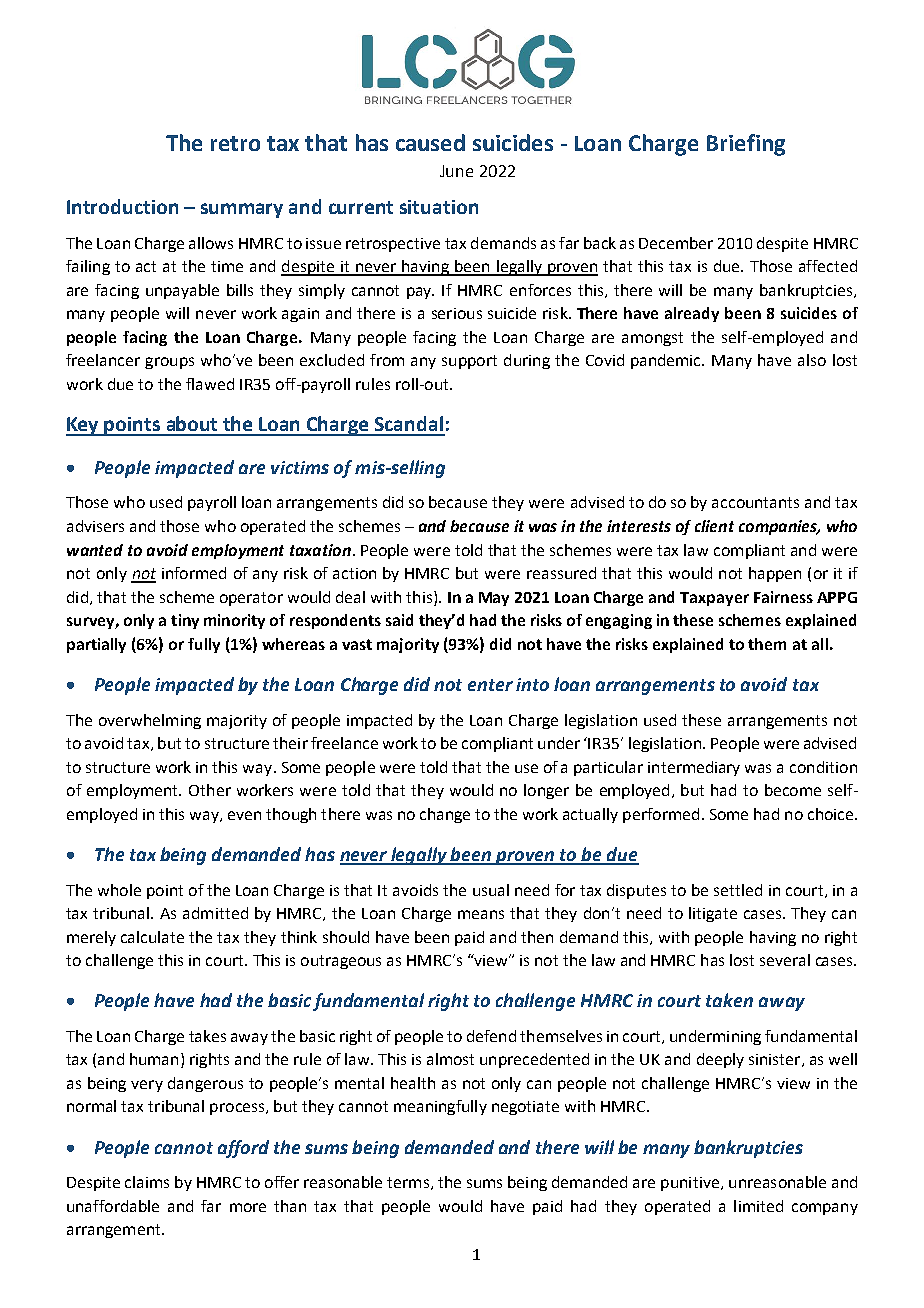  I want to click on claims, so click(147, 1182).
